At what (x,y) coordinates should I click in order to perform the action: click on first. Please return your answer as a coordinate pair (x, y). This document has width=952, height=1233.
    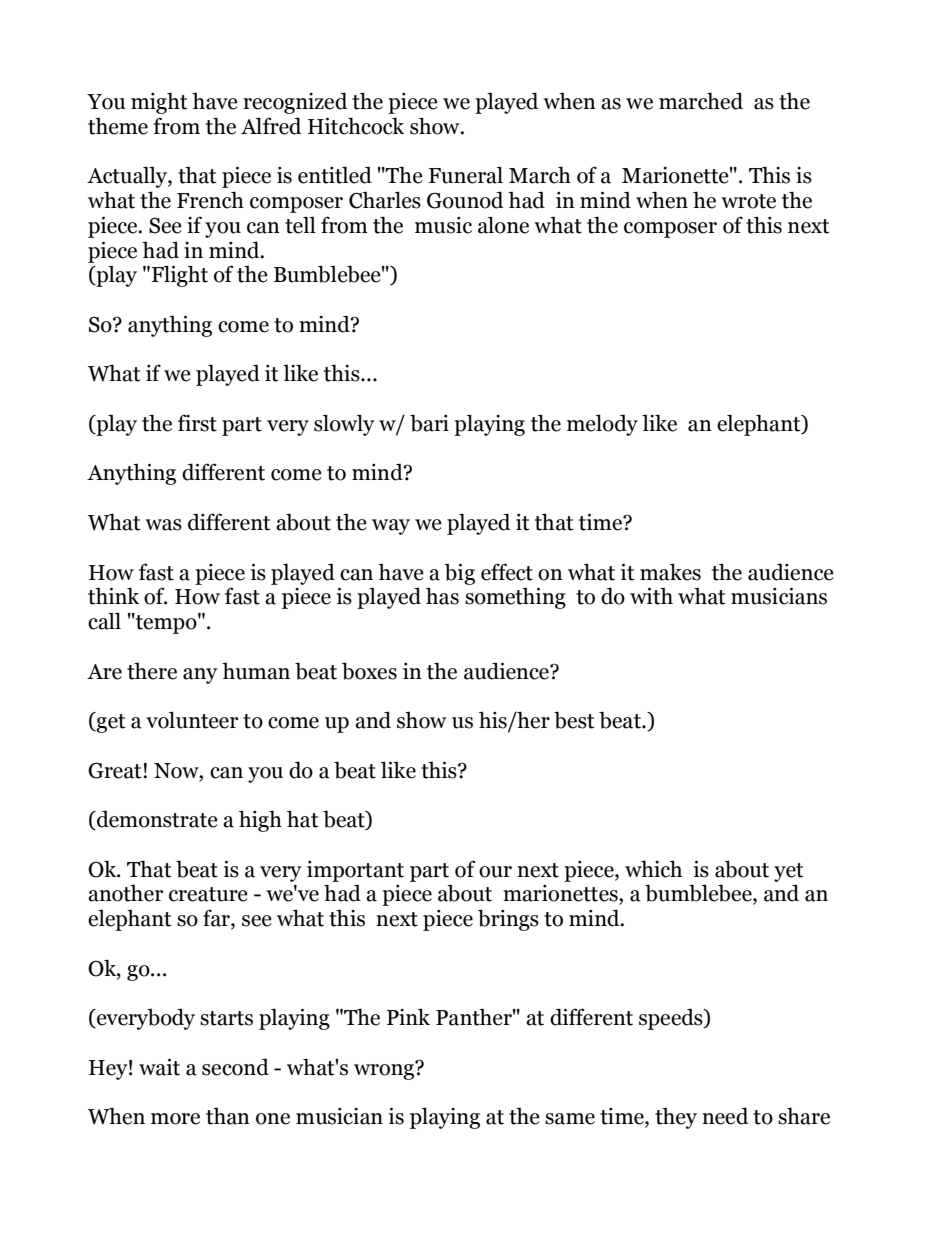
    Looking at the image, I should click on (197, 423).
